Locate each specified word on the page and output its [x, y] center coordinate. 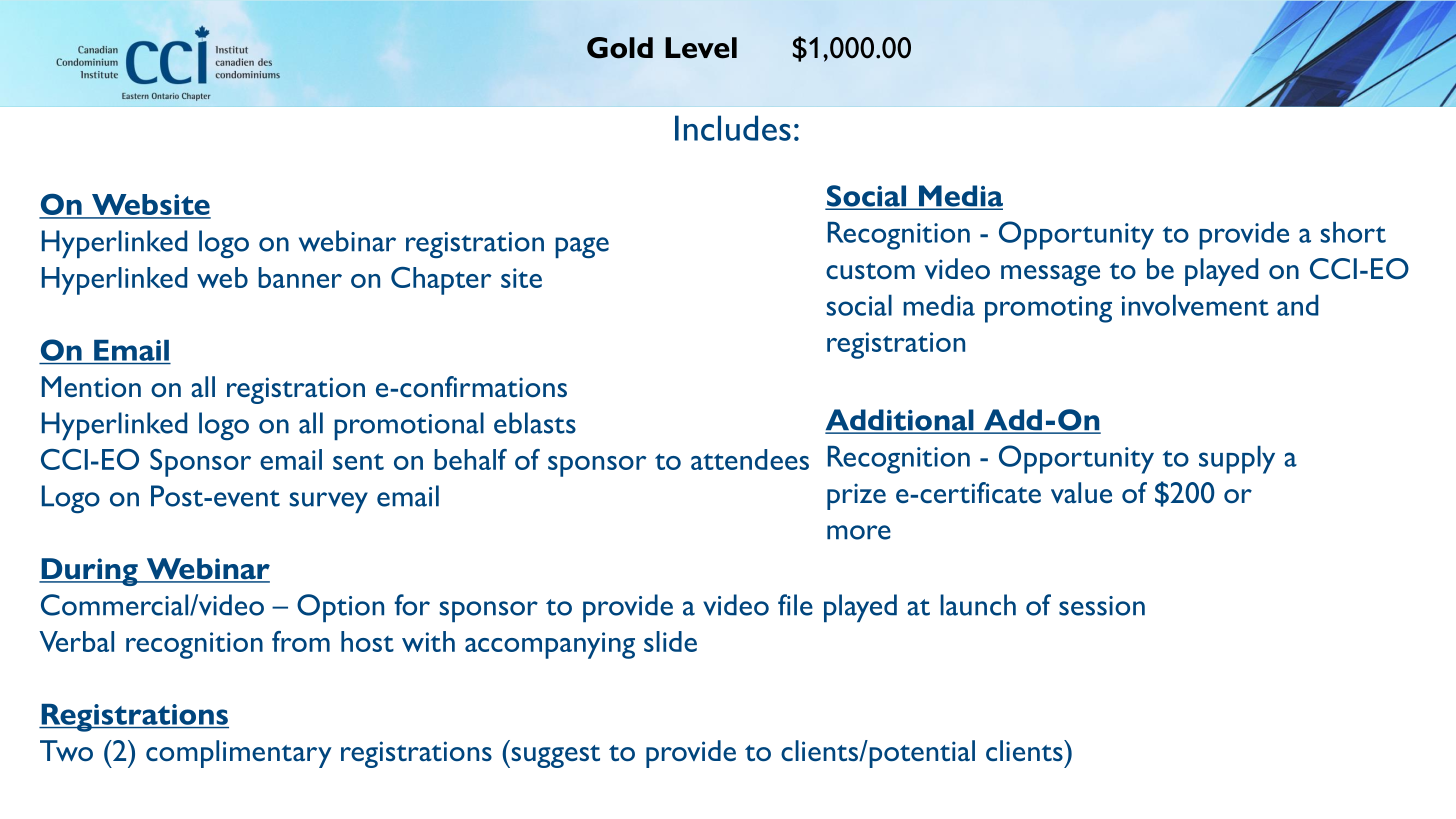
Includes [733, 128]
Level [701, 48]
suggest [554, 756]
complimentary [239, 754]
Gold [620, 48]
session [1102, 606]
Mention [91, 386]
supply [1237, 460]
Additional [900, 421]
